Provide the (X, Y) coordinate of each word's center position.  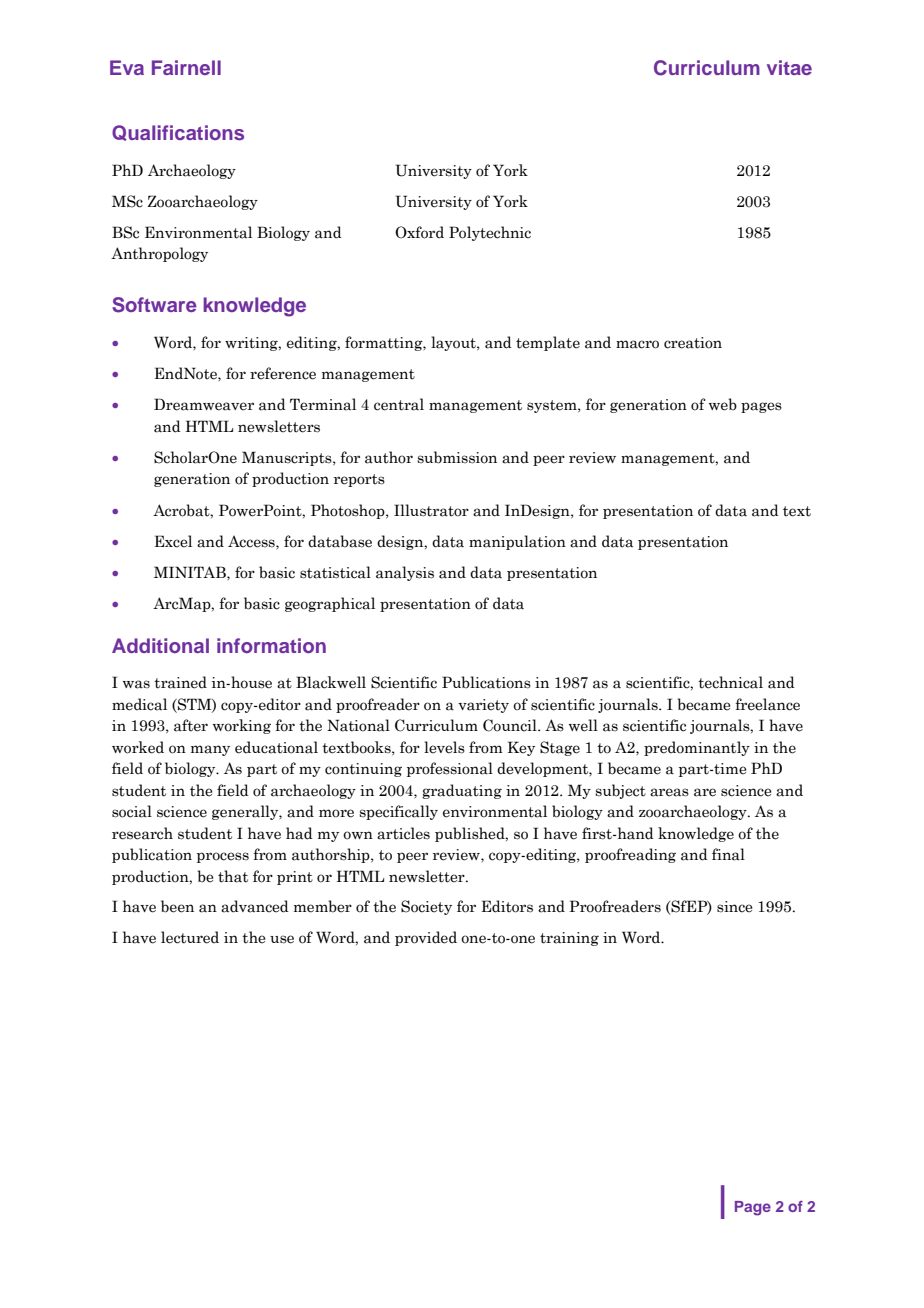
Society (426, 907)
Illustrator (431, 510)
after (191, 725)
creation (693, 343)
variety (483, 706)
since (735, 907)
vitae (789, 67)
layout (454, 343)
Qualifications (178, 133)
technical (730, 682)
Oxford (419, 232)
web (723, 404)
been (177, 906)
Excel (173, 541)
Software (154, 305)
